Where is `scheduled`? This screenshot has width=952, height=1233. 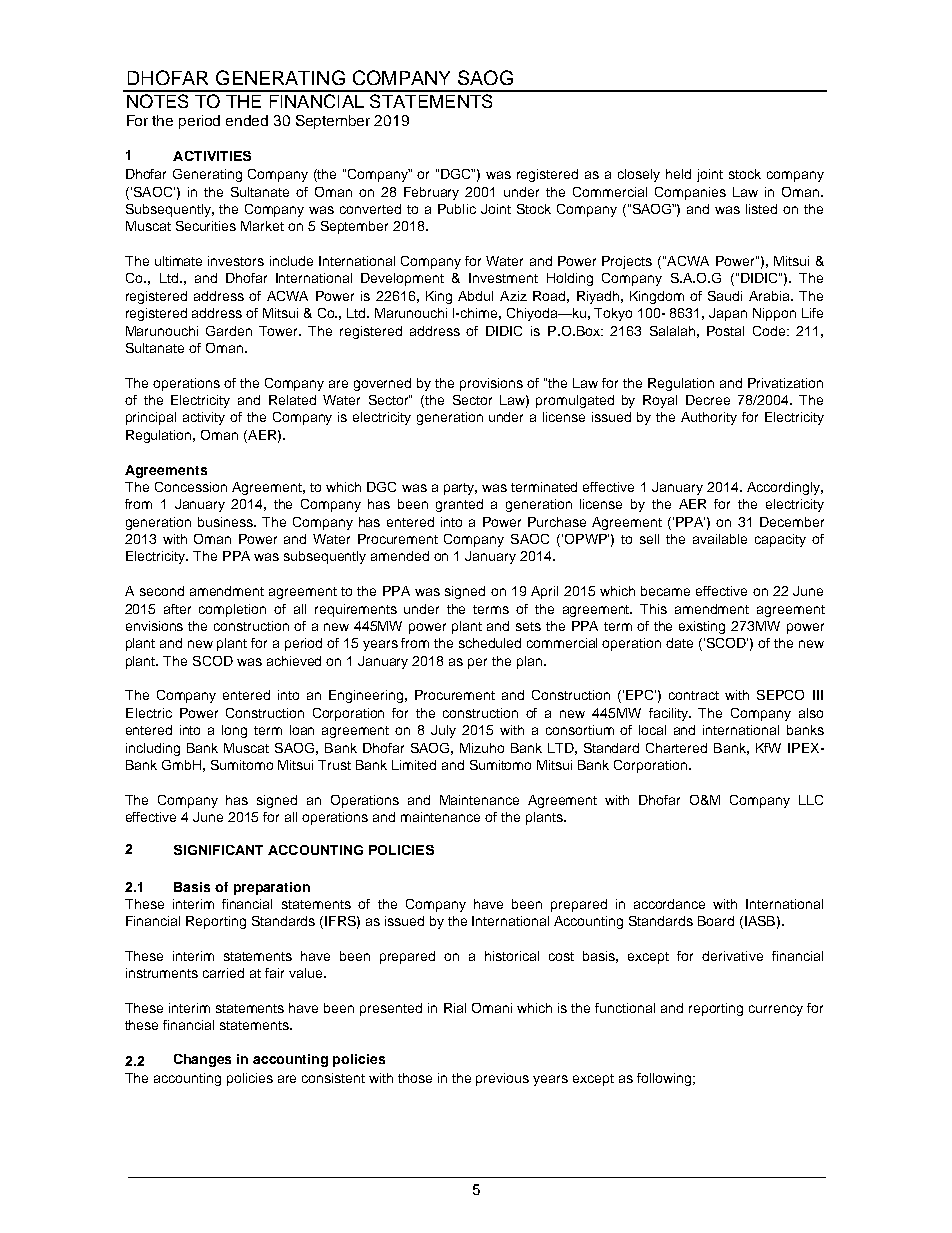 scheduled is located at coordinates (490, 643).
